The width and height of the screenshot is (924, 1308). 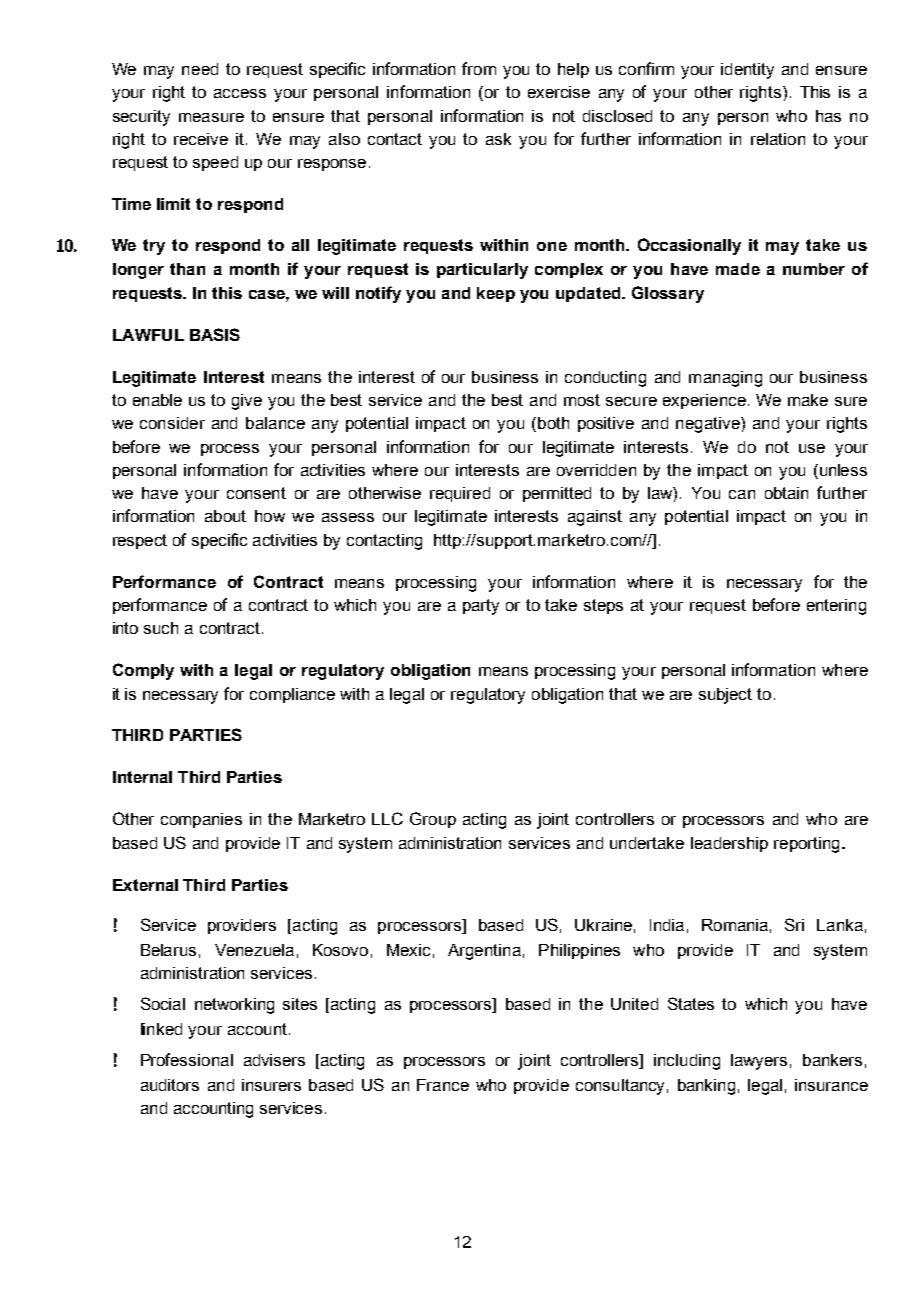 What do you see at coordinates (747, 71) in the screenshot?
I see `identity` at bounding box center [747, 71].
